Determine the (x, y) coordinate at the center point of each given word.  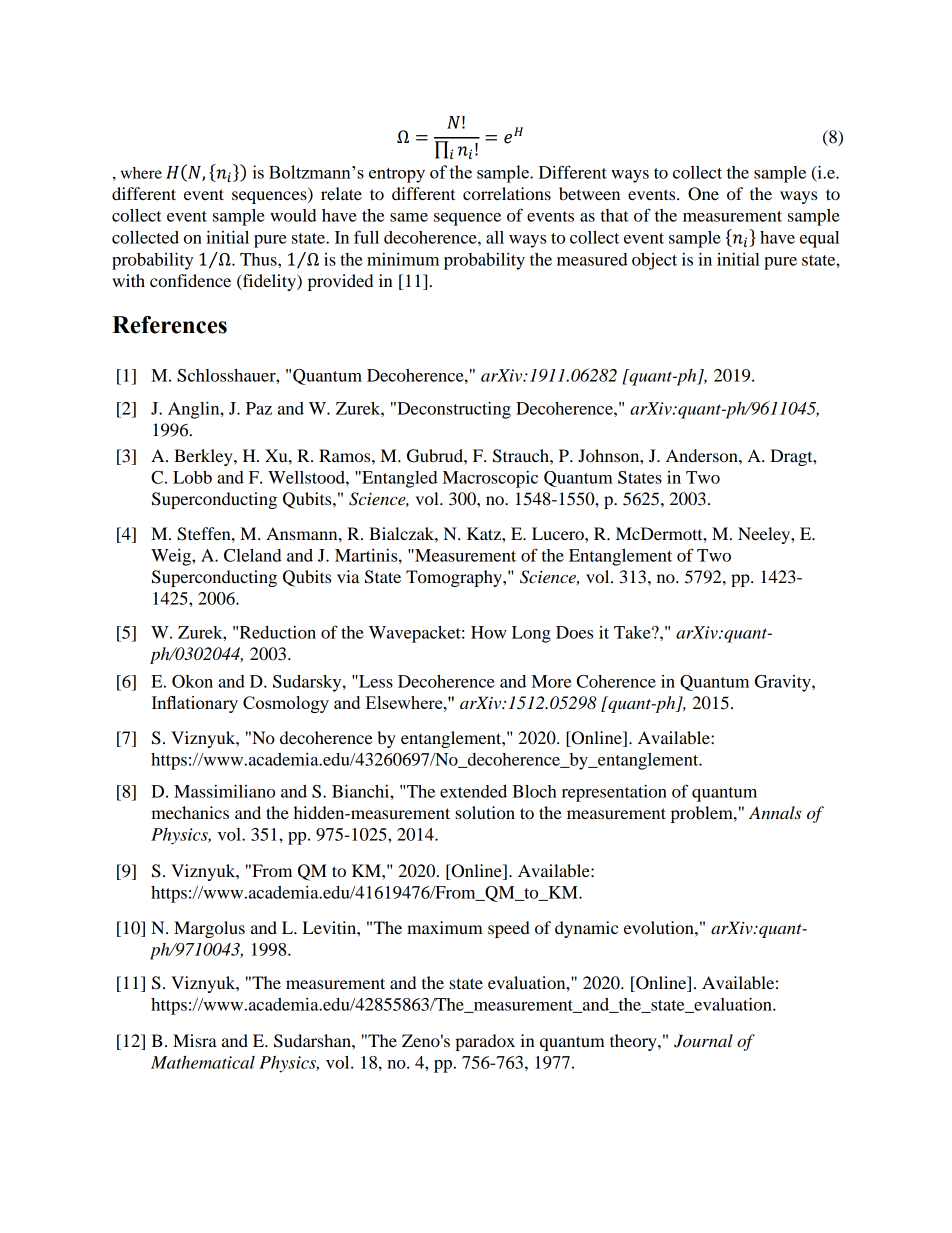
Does (574, 632)
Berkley (204, 457)
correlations (507, 193)
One (703, 194)
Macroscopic (490, 479)
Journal (703, 1041)
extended (473, 791)
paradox (485, 1042)
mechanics (190, 812)
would (293, 215)
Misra (195, 1040)
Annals (775, 813)
